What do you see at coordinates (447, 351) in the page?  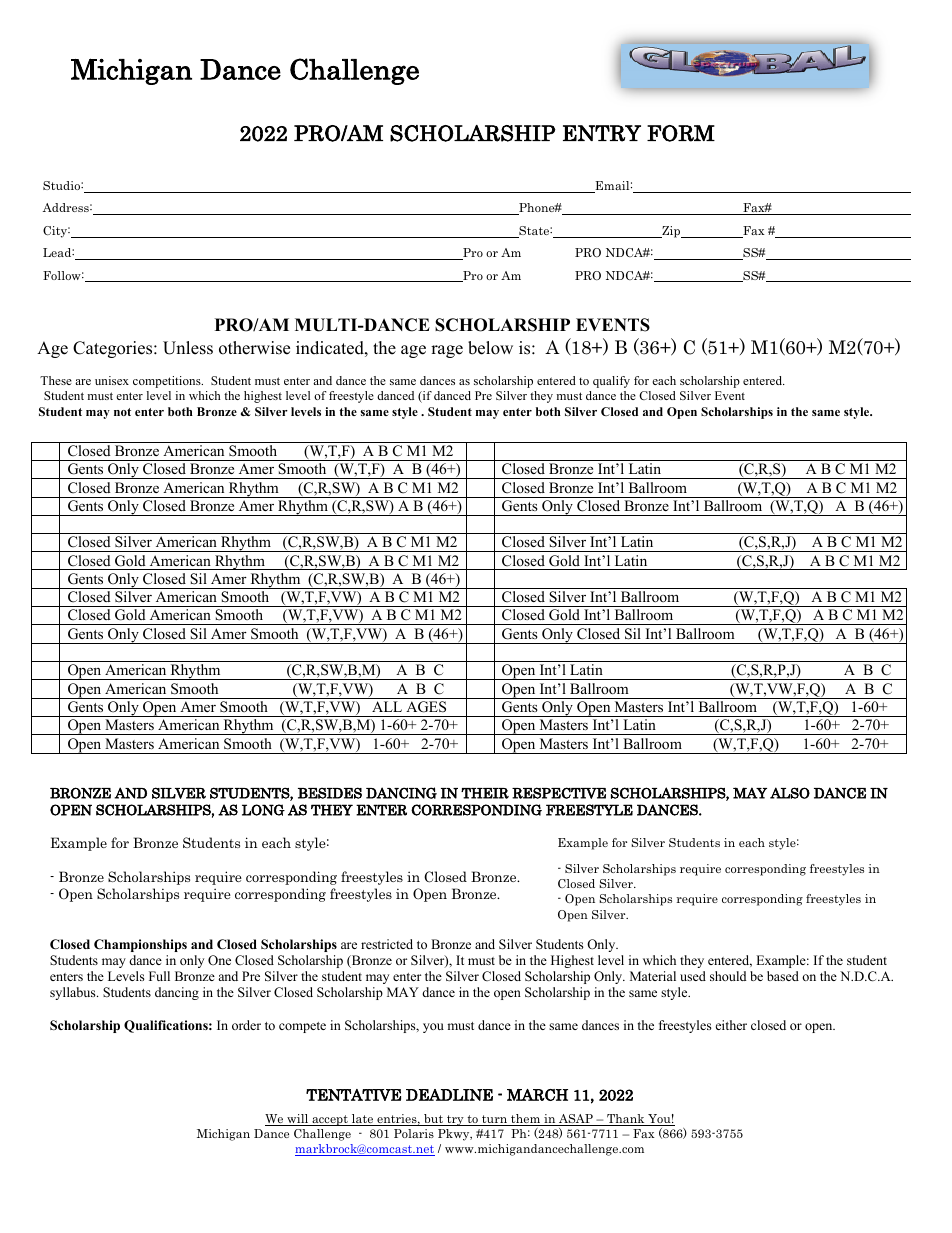 I see `rage` at bounding box center [447, 351].
